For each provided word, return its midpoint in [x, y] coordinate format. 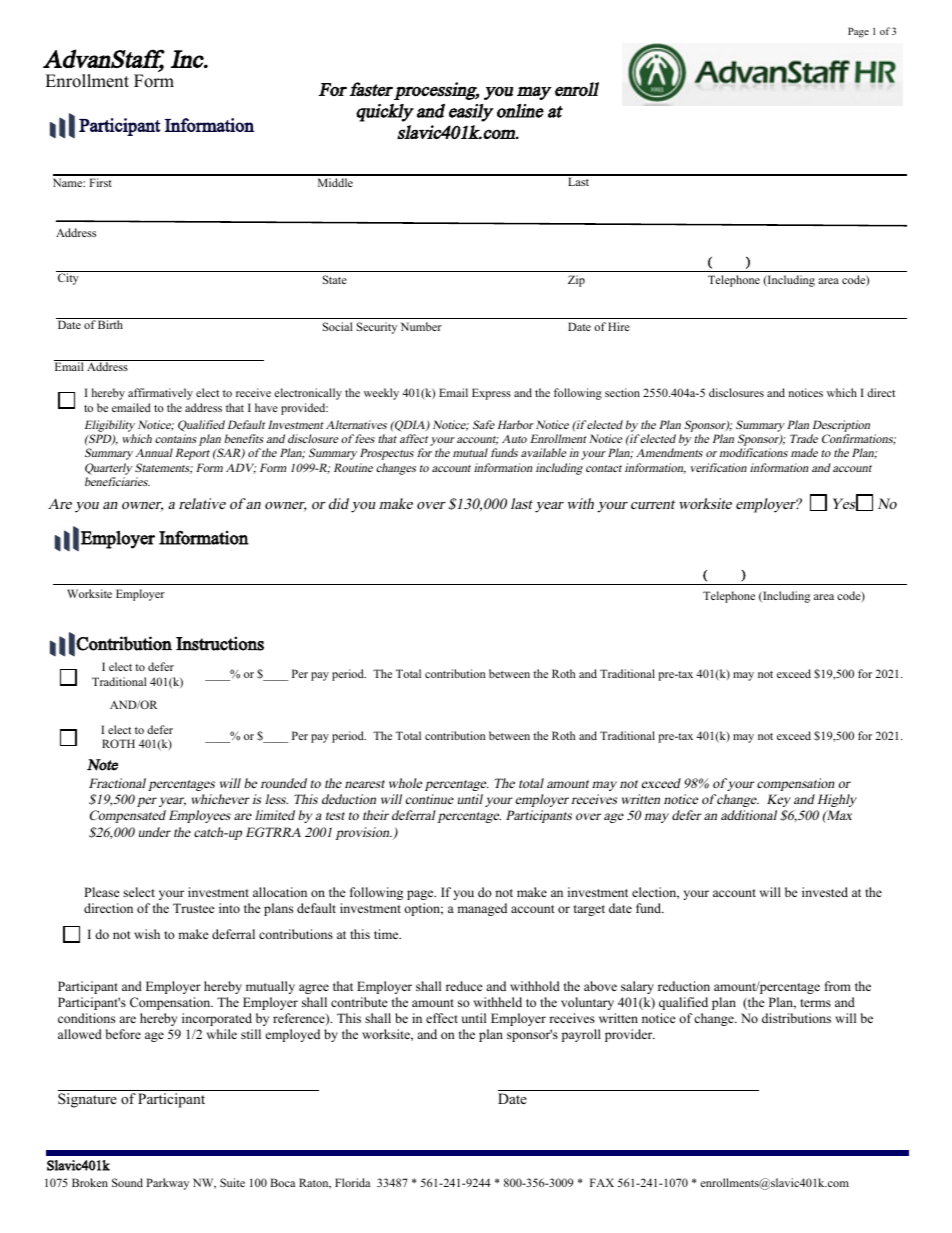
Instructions [220, 643]
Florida [352, 1182]
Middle [335, 182]
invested [825, 892]
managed [482, 909]
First [100, 182]
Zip [576, 281]
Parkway [167, 1184]
